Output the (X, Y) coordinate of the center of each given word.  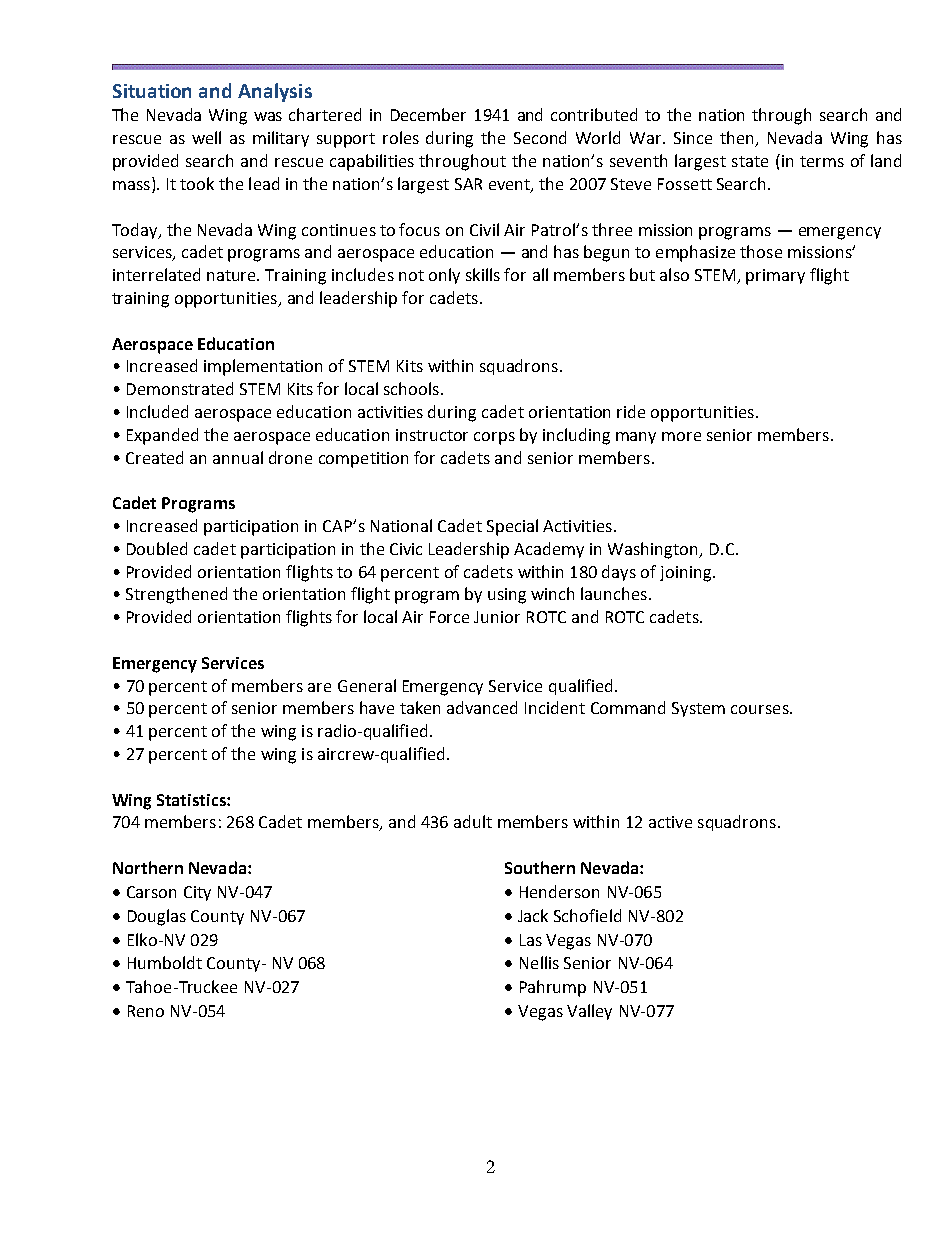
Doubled (157, 548)
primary (775, 277)
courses (761, 709)
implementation (263, 367)
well (206, 137)
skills (483, 274)
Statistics (192, 800)
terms (822, 161)
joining (685, 574)
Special (512, 527)
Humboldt (165, 962)
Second (540, 137)
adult (473, 821)
